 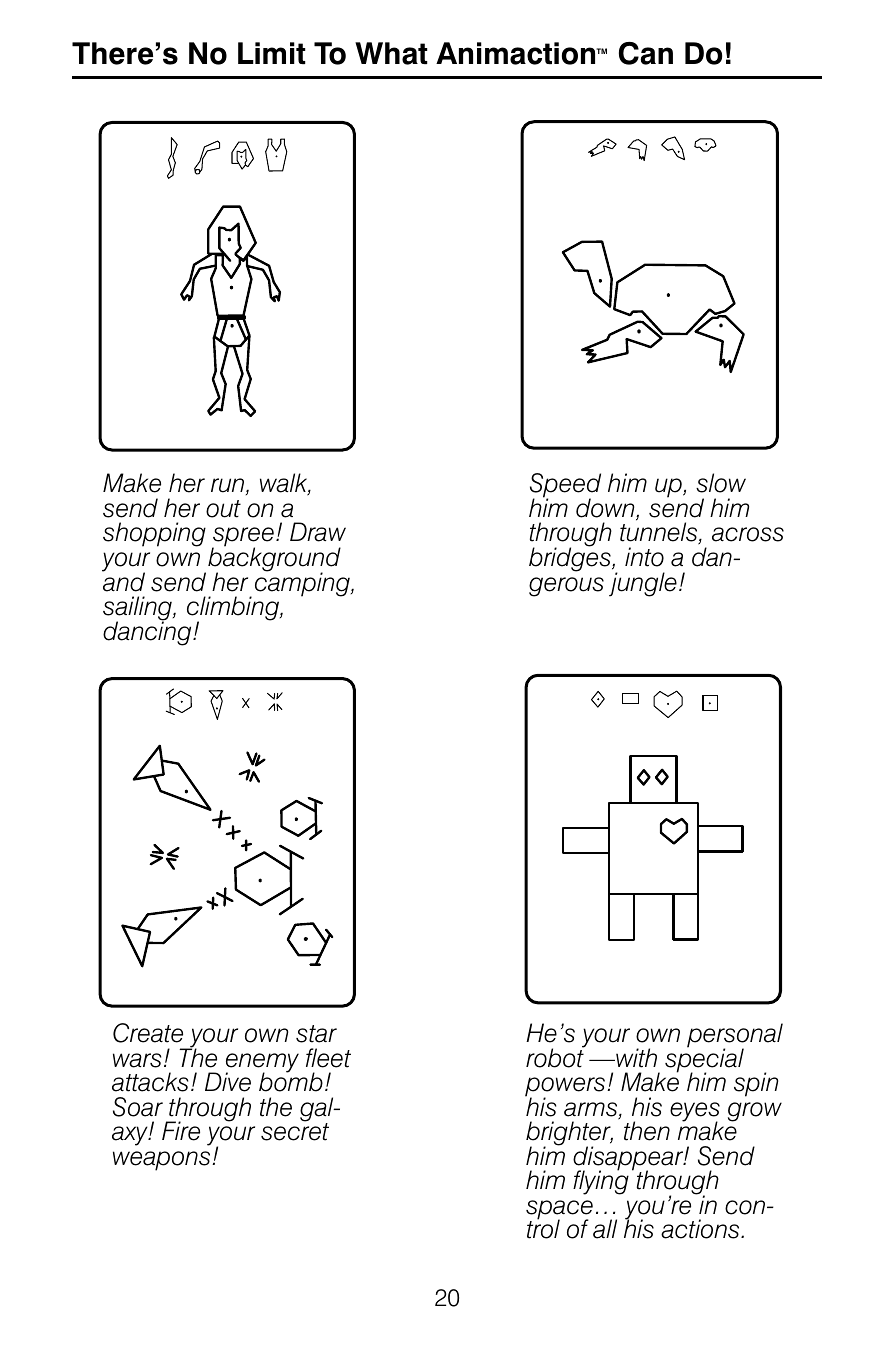 I want to click on Speed, so click(x=565, y=487).
